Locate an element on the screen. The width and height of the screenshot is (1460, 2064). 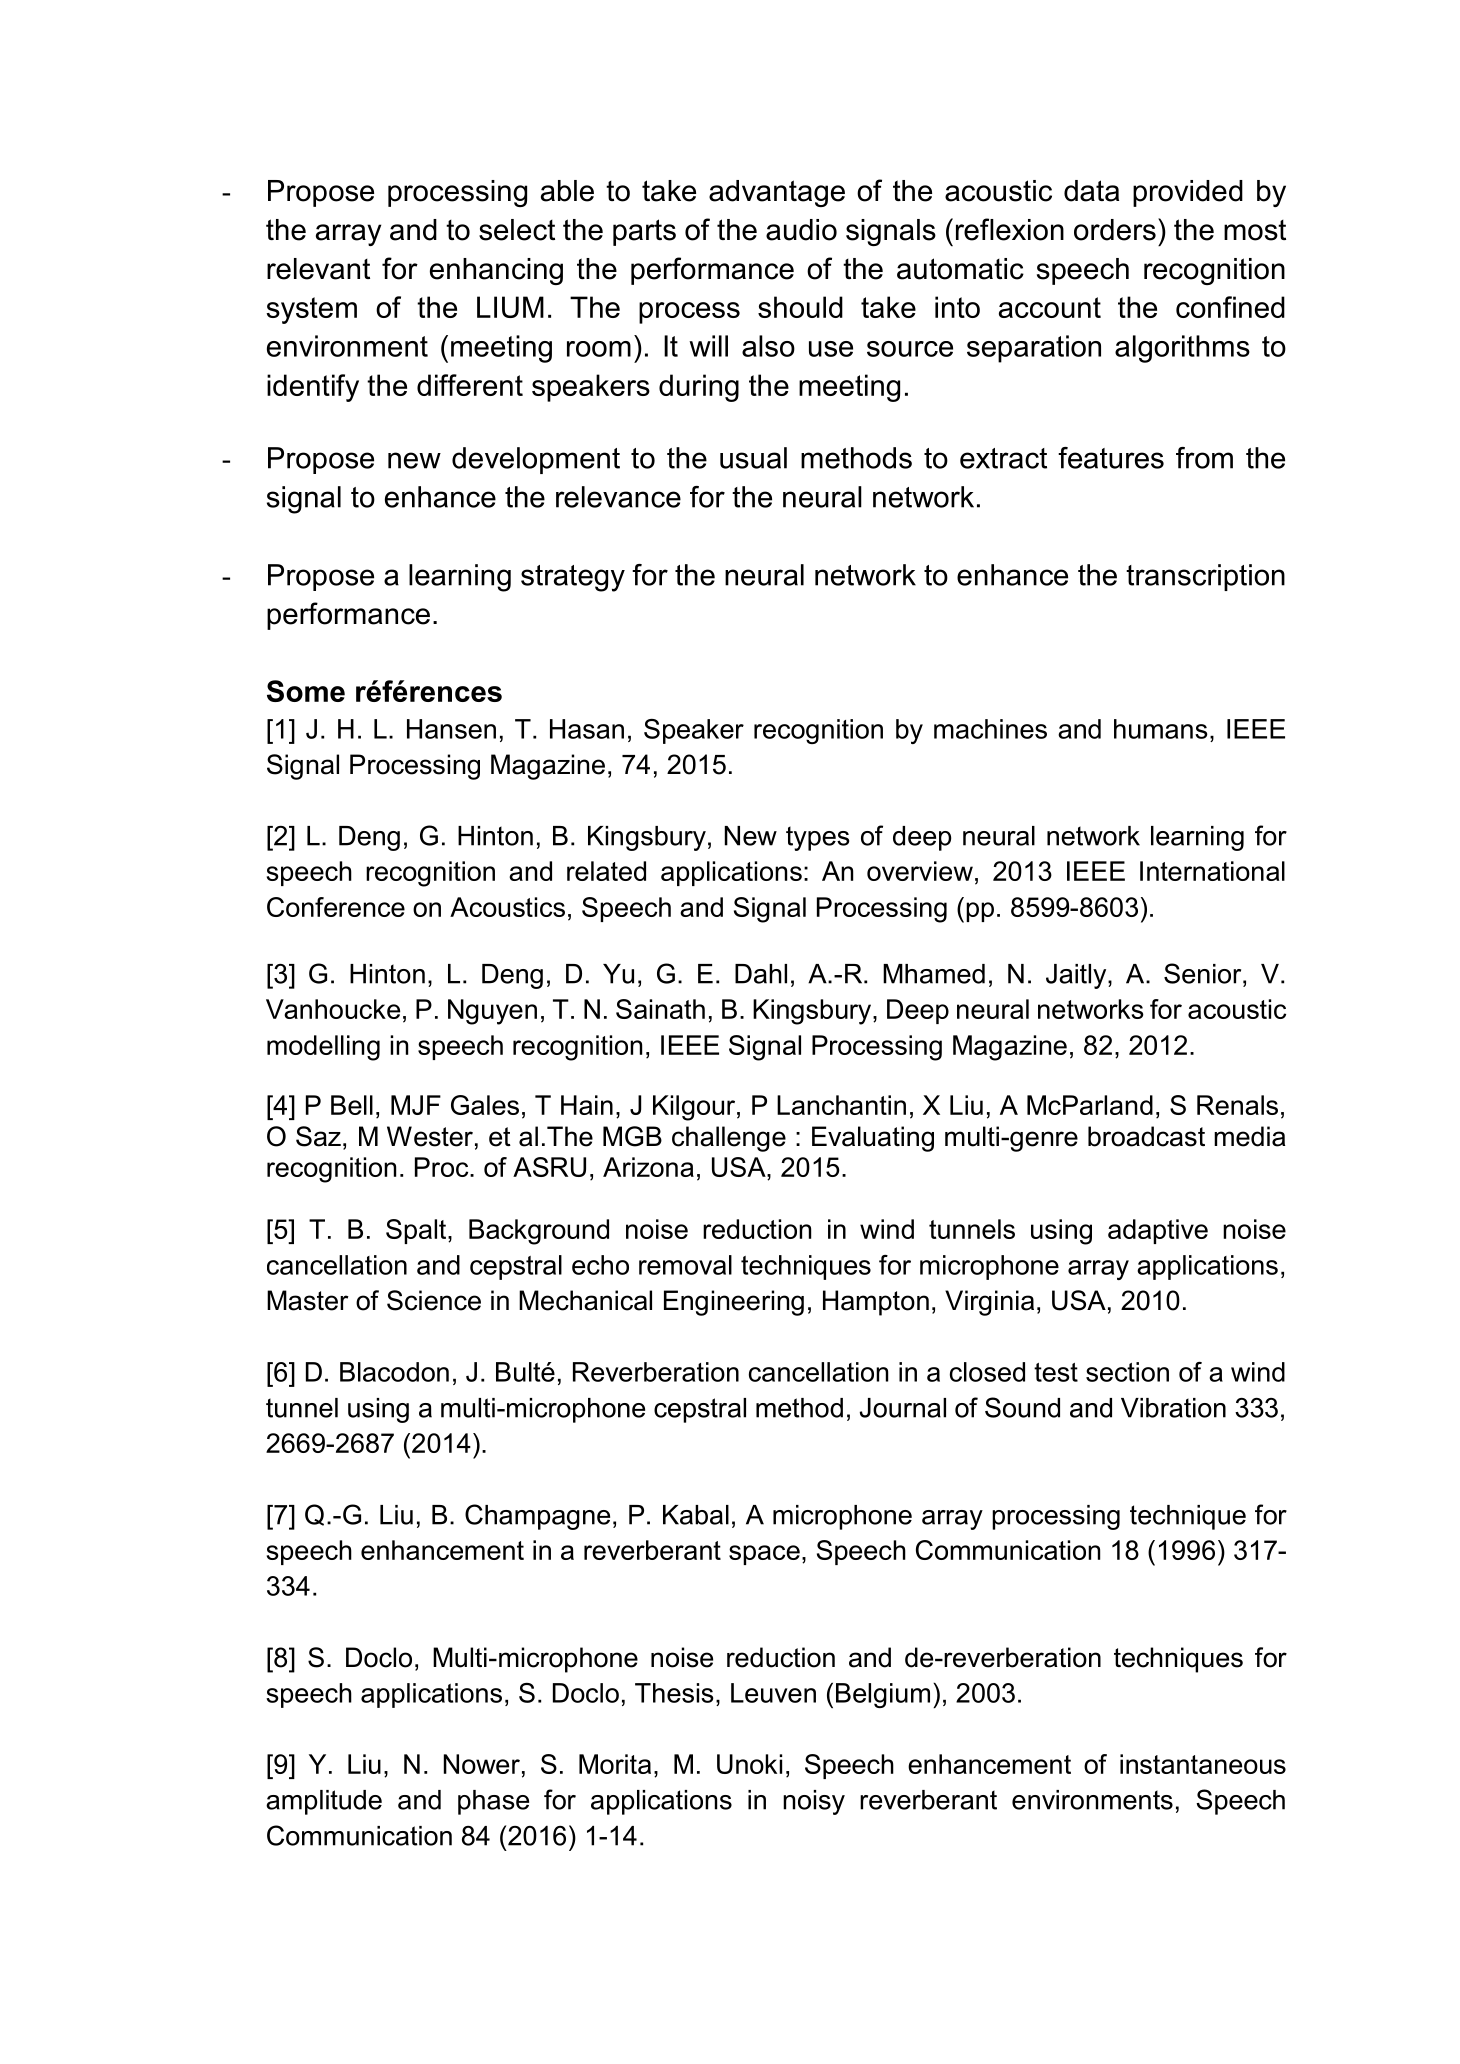
Dahl is located at coordinates (761, 974).
